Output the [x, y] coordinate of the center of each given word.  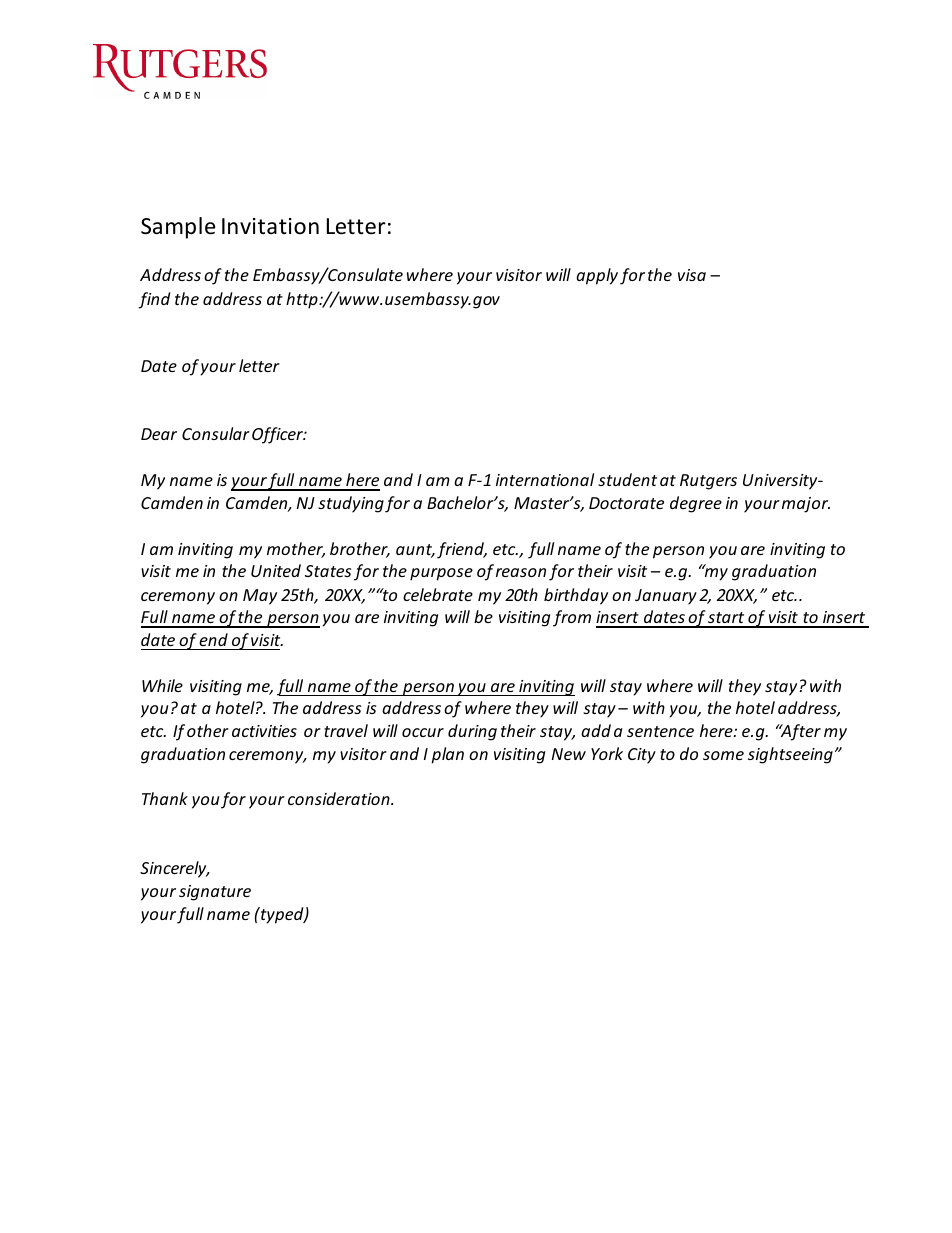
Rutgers [708, 482]
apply [597, 276]
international [545, 479]
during [472, 732]
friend [461, 550]
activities [264, 731]
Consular [216, 433]
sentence [660, 731]
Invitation [270, 226]
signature [215, 893]
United [276, 570]
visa [692, 275]
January [666, 597]
